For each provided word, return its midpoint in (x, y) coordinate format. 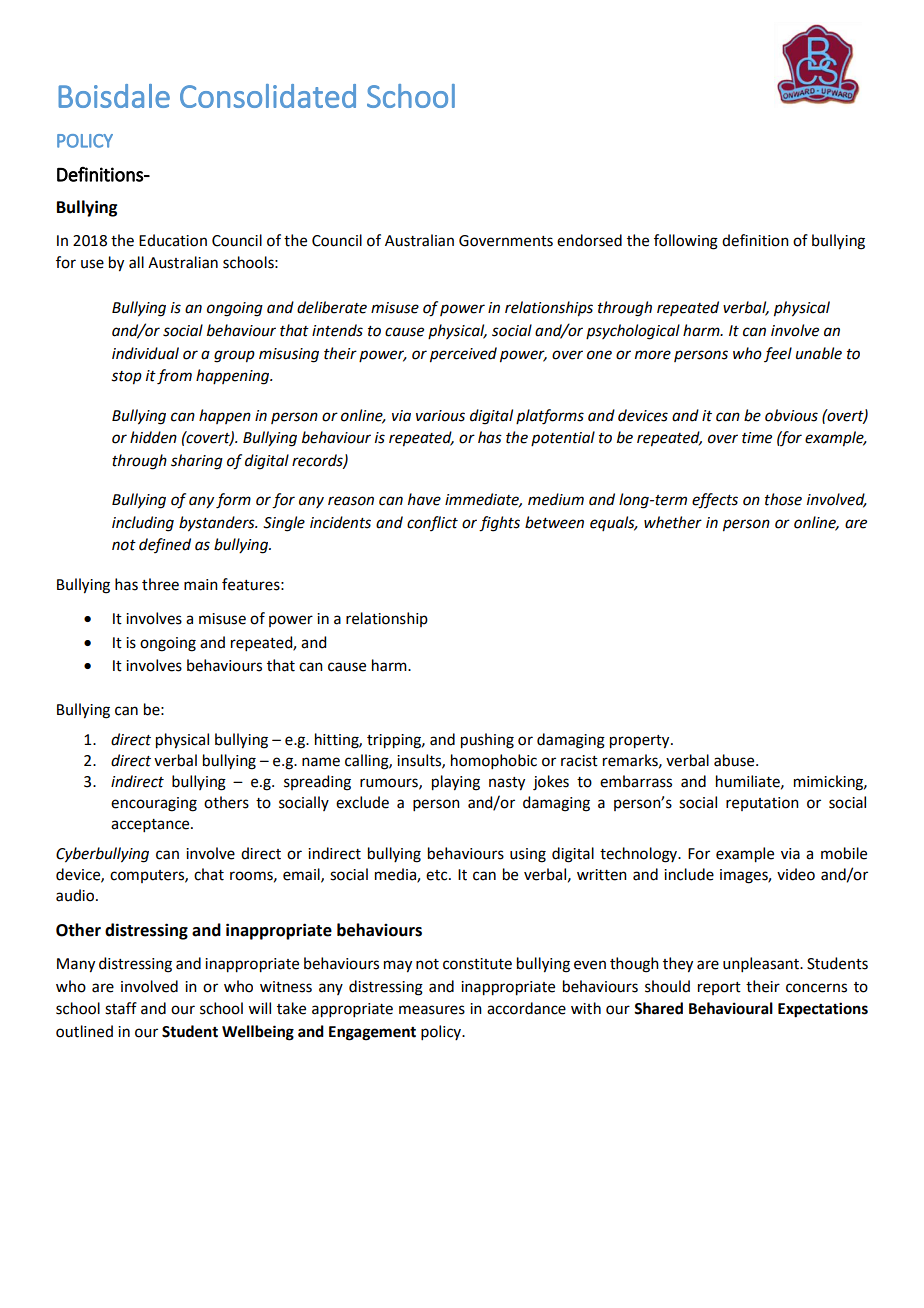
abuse (735, 760)
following (686, 242)
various (440, 416)
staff (121, 1008)
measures (432, 1010)
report (719, 988)
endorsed (589, 240)
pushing (487, 741)
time (757, 438)
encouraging (154, 804)
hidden (153, 437)
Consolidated (268, 96)
